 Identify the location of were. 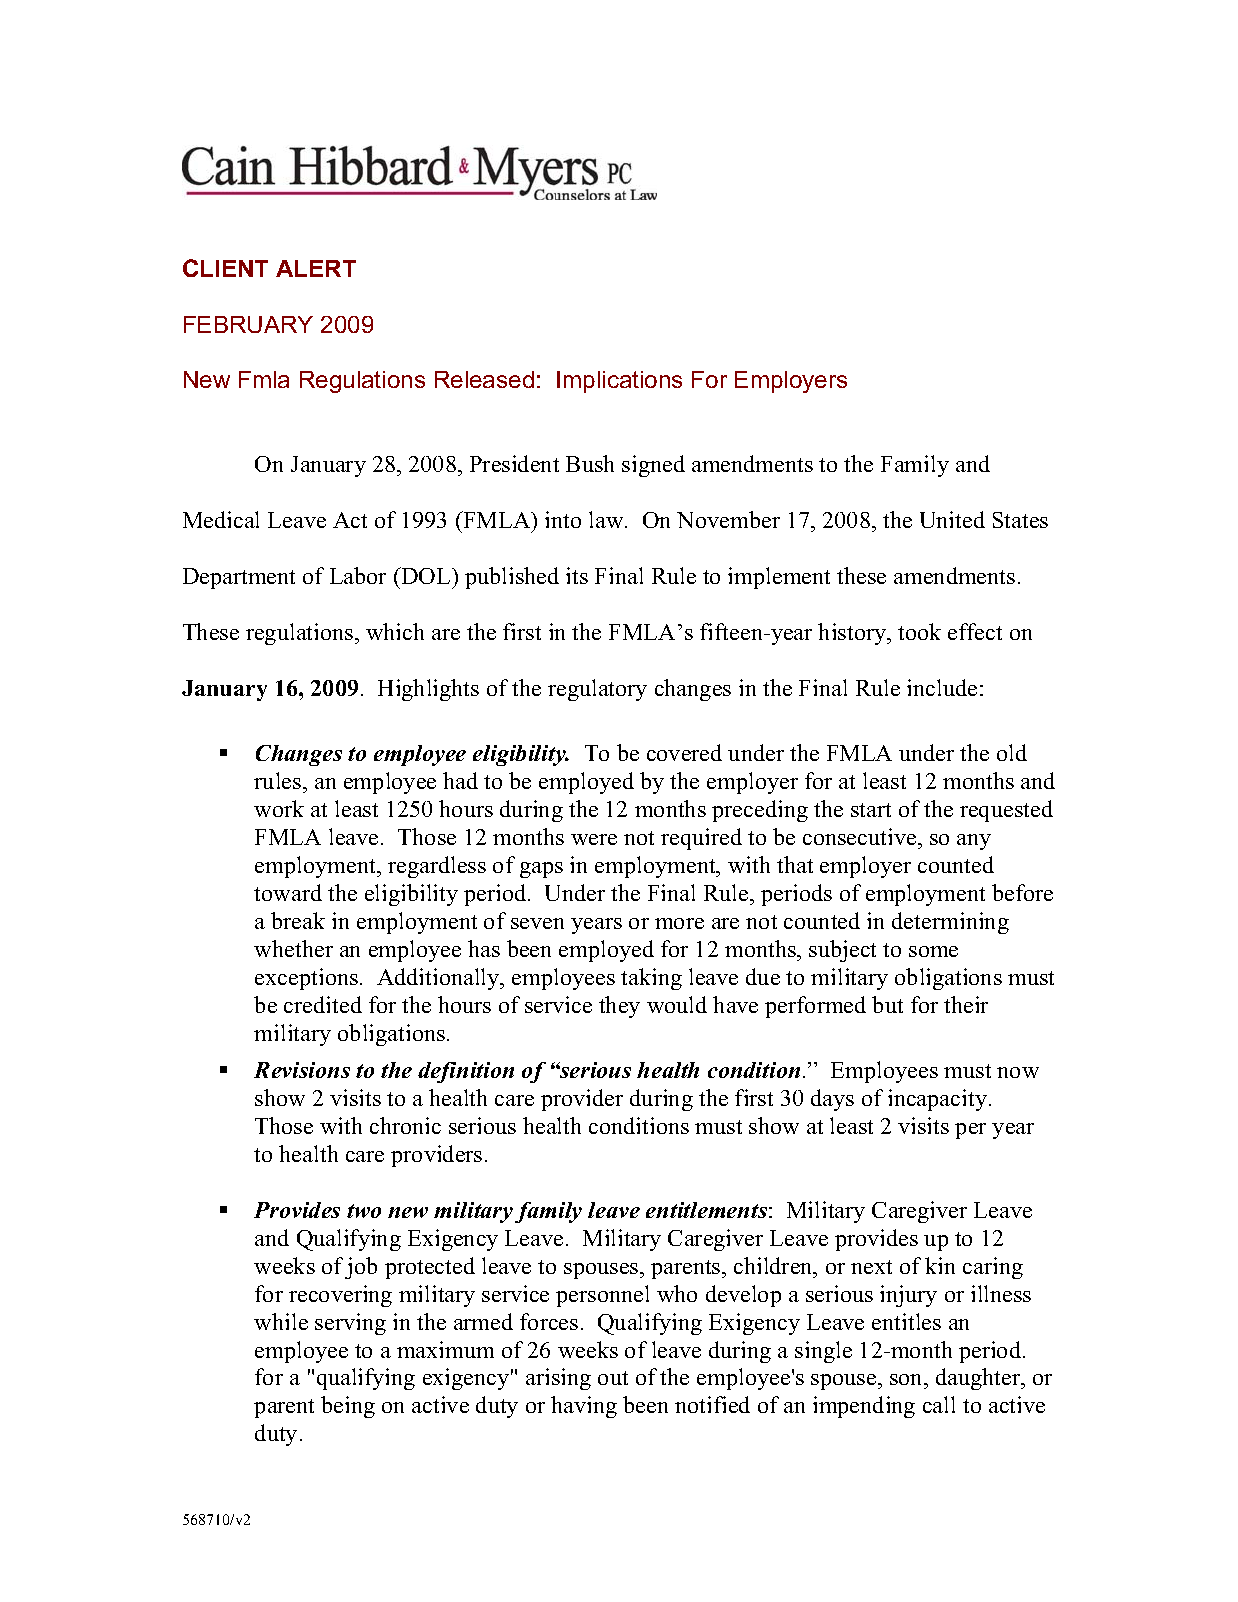
(594, 839).
